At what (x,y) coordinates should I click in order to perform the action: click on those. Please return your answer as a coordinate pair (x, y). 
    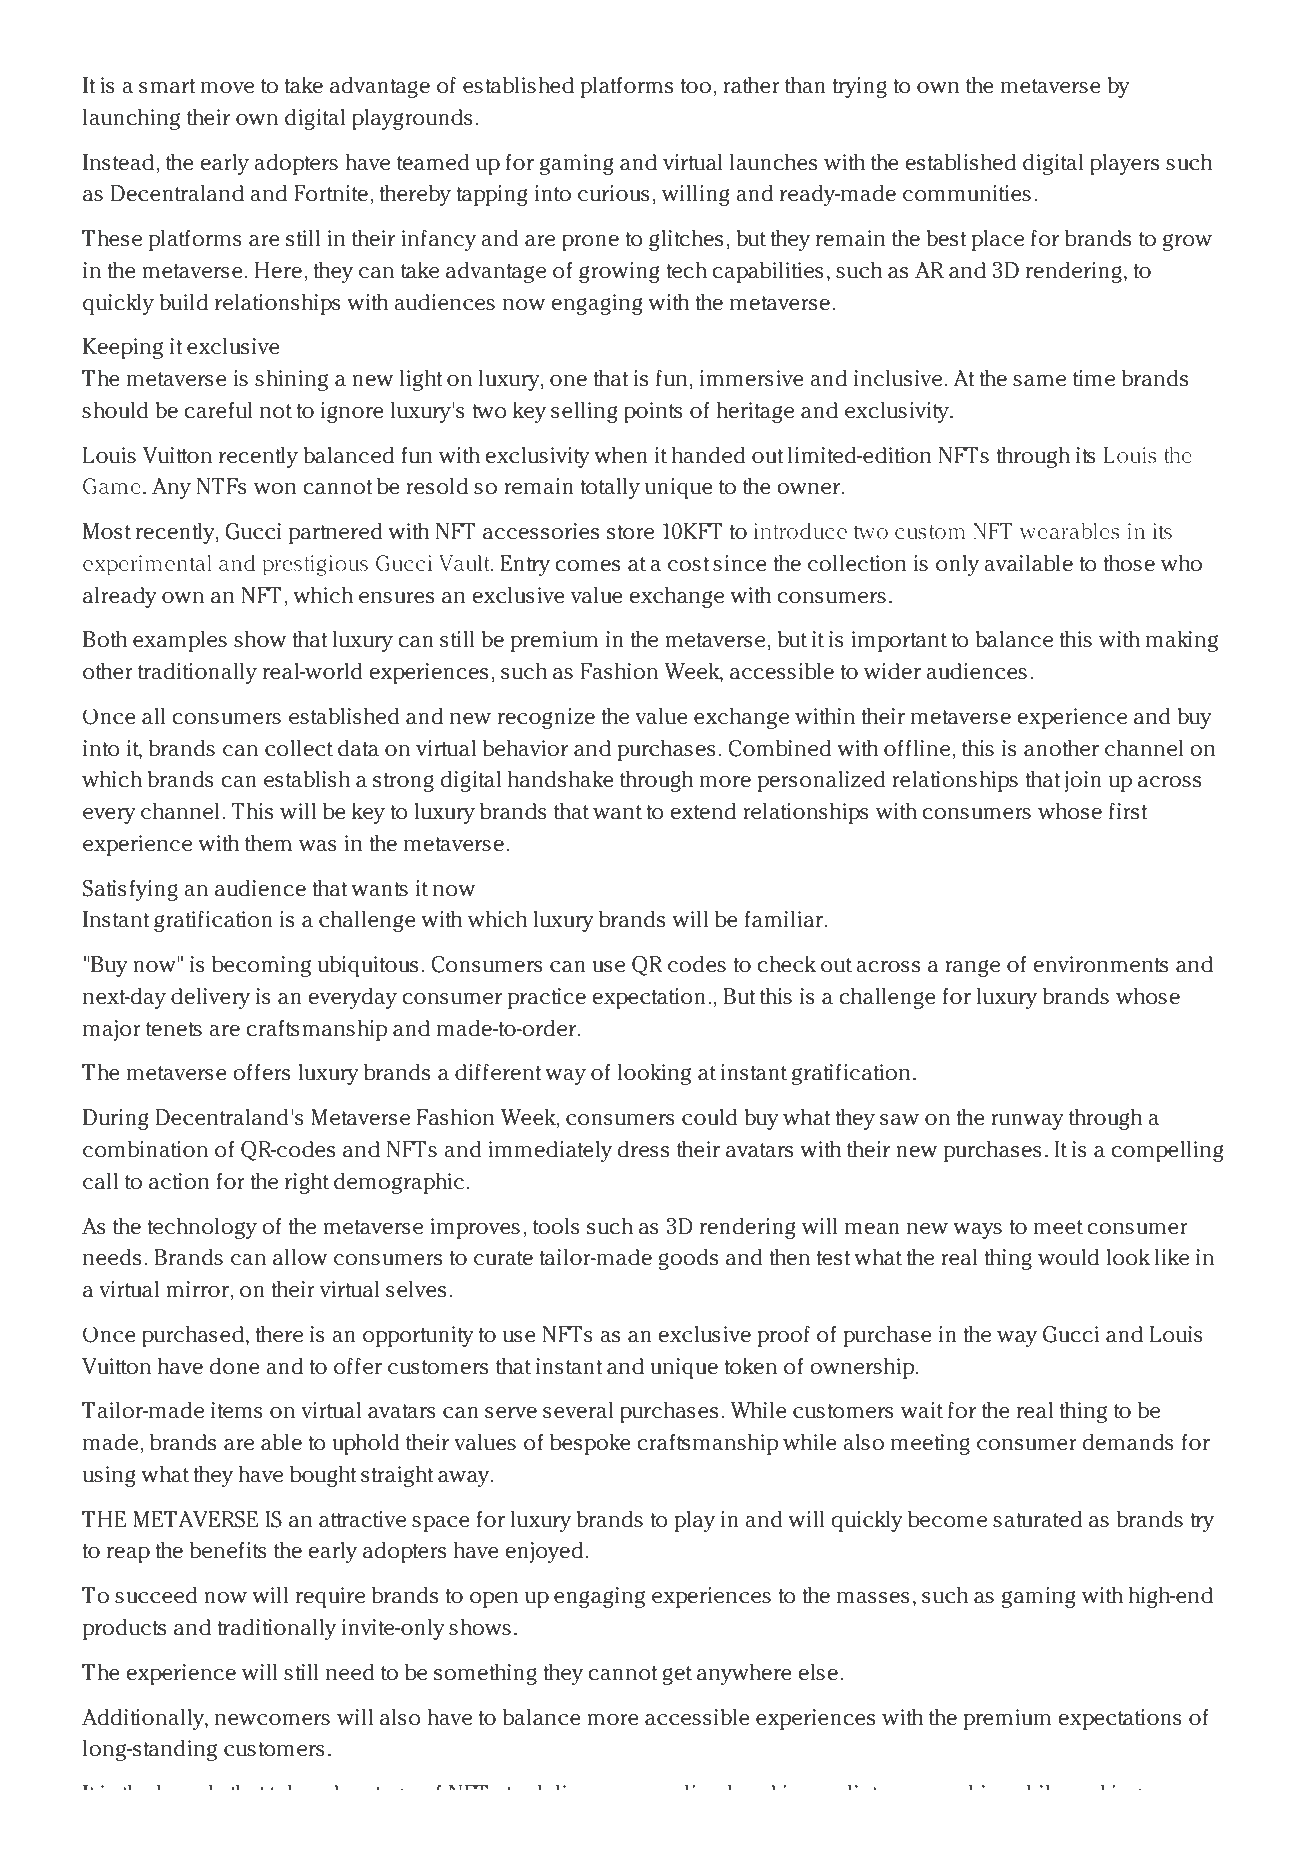
    Looking at the image, I should click on (1129, 563).
